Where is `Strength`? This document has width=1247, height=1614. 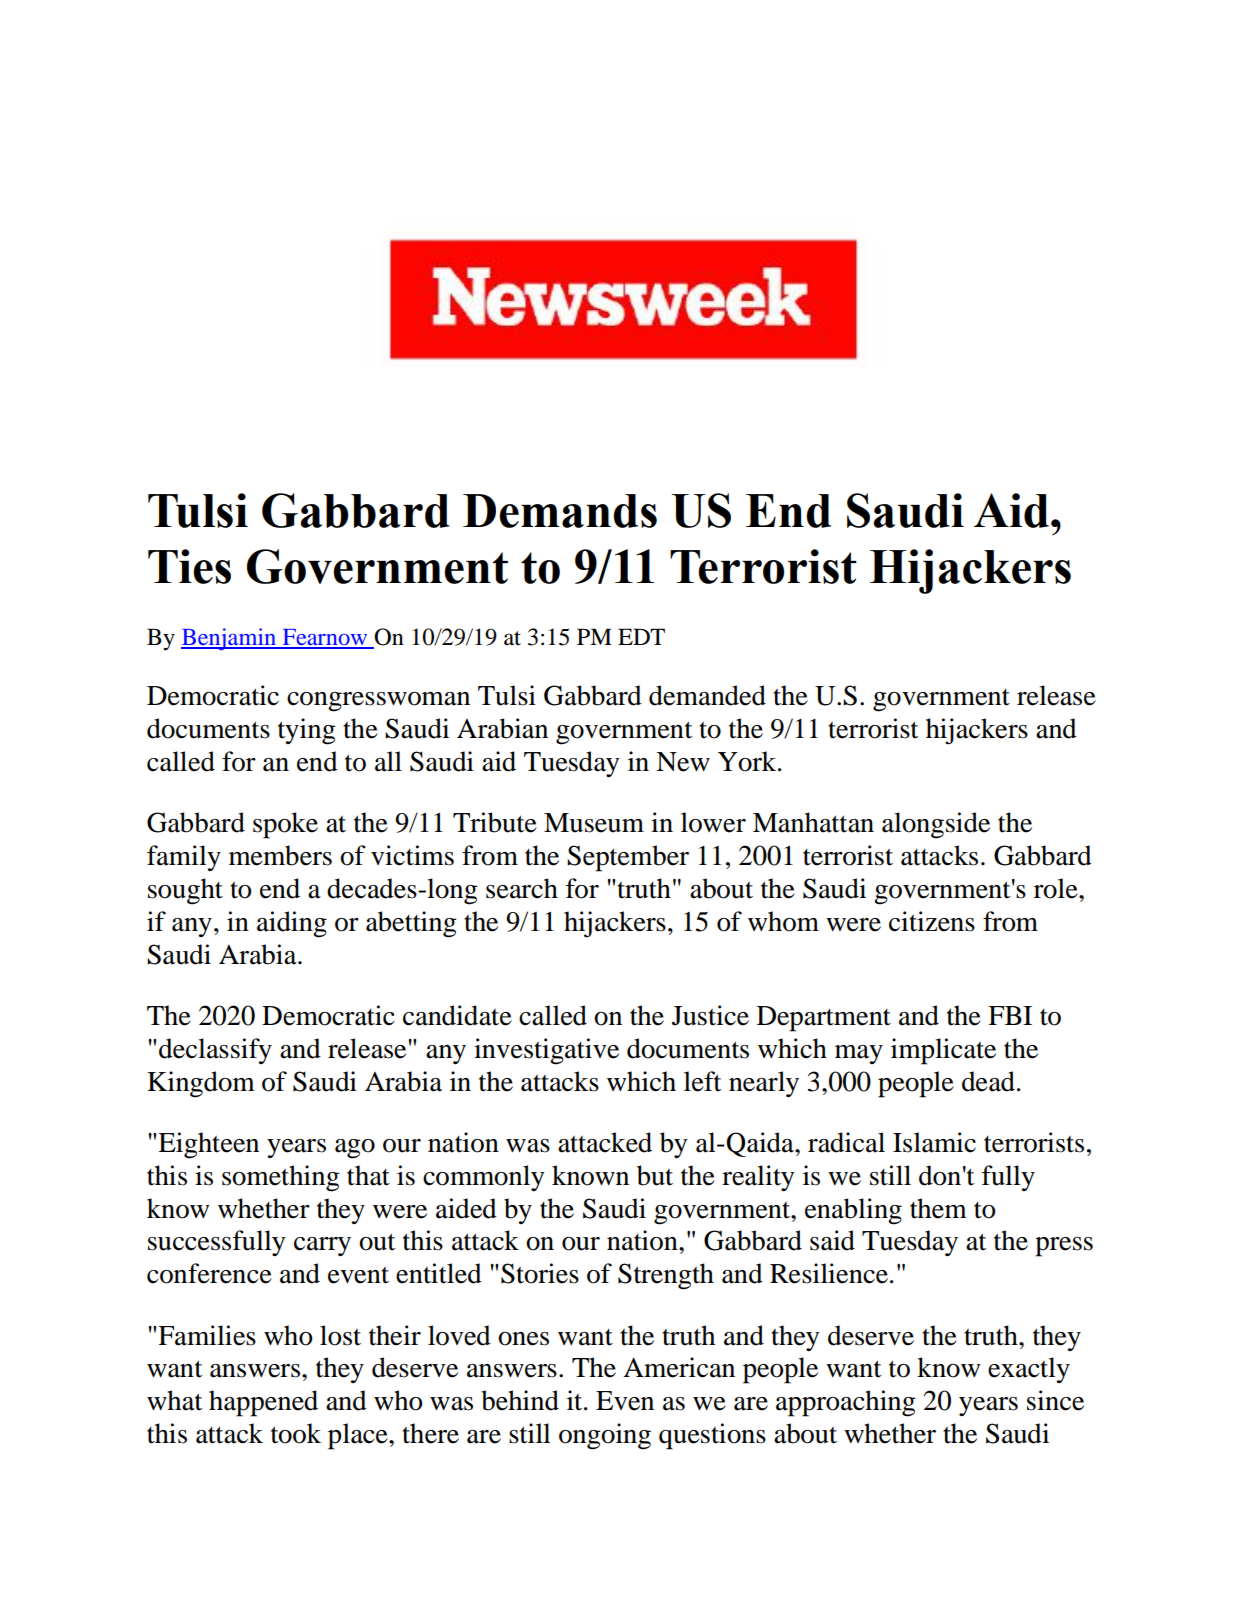
Strength is located at coordinates (666, 1276).
